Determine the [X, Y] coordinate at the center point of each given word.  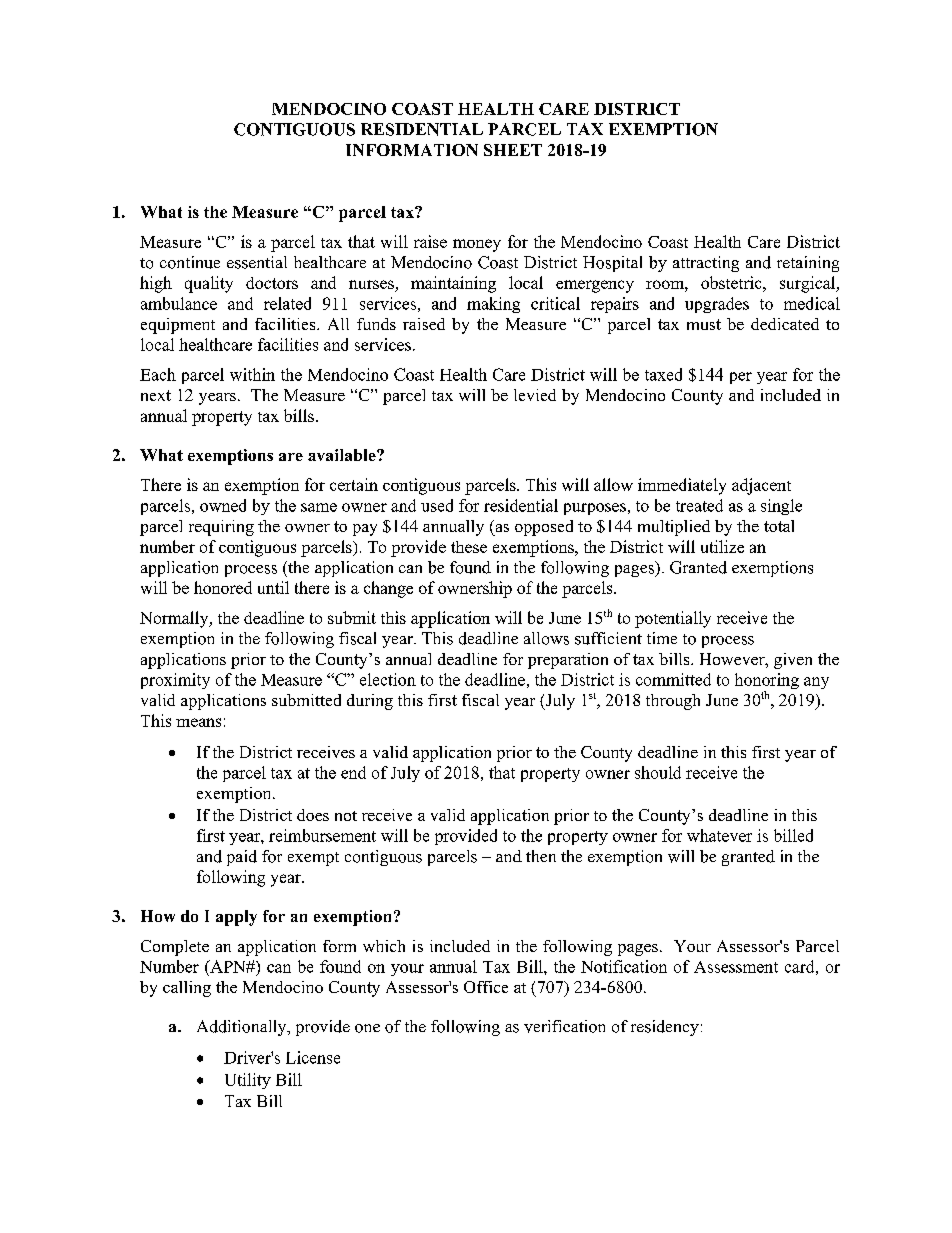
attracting [706, 264]
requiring [221, 528]
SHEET [513, 150]
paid [242, 858]
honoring [767, 682]
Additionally [243, 1028]
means [198, 722]
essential [257, 262]
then [541, 856]
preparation [568, 661]
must [704, 324]
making [493, 305]
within [252, 374]
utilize [722, 546]
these [469, 547]
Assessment [736, 967]
